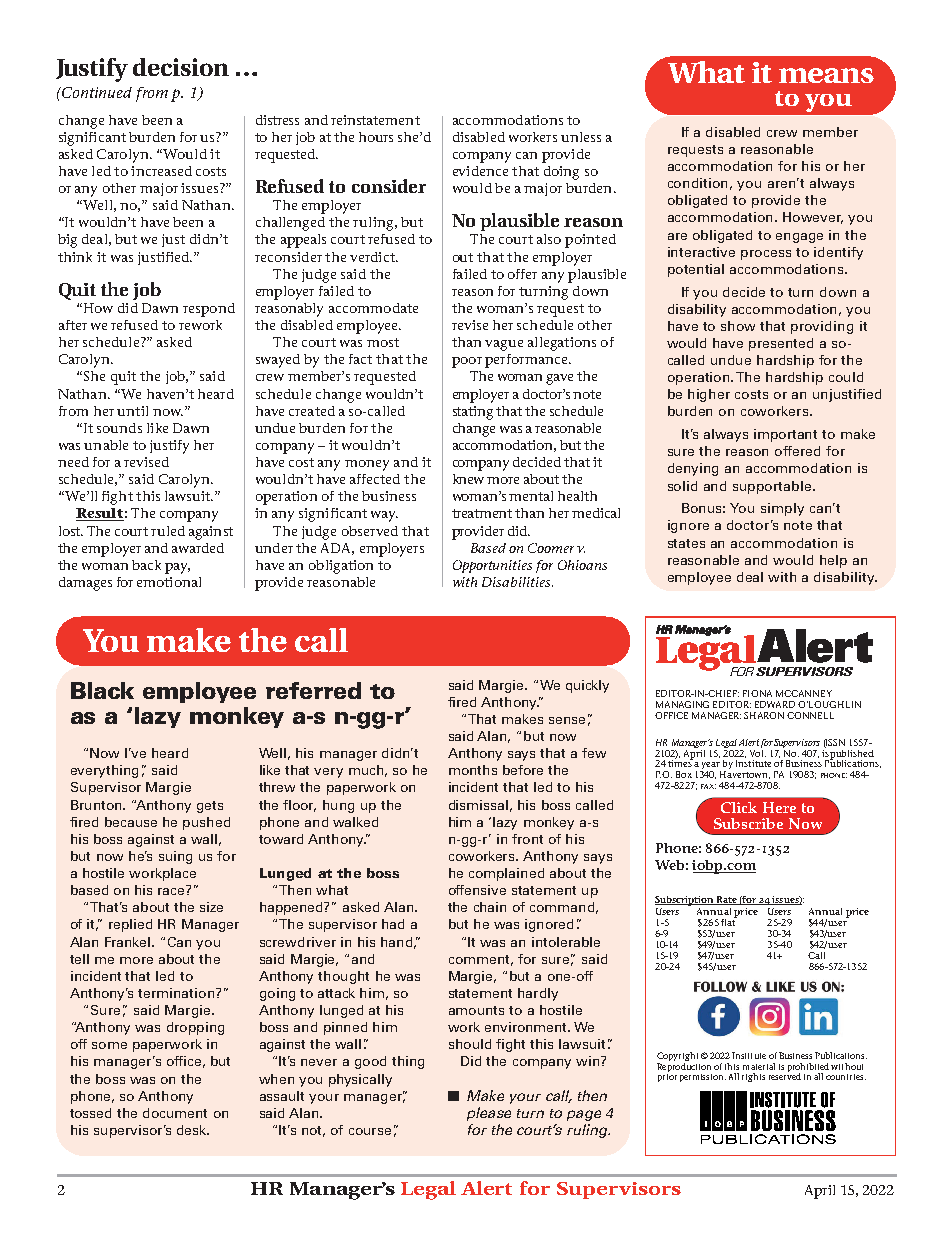  I want to click on Vol, so click(758, 752).
